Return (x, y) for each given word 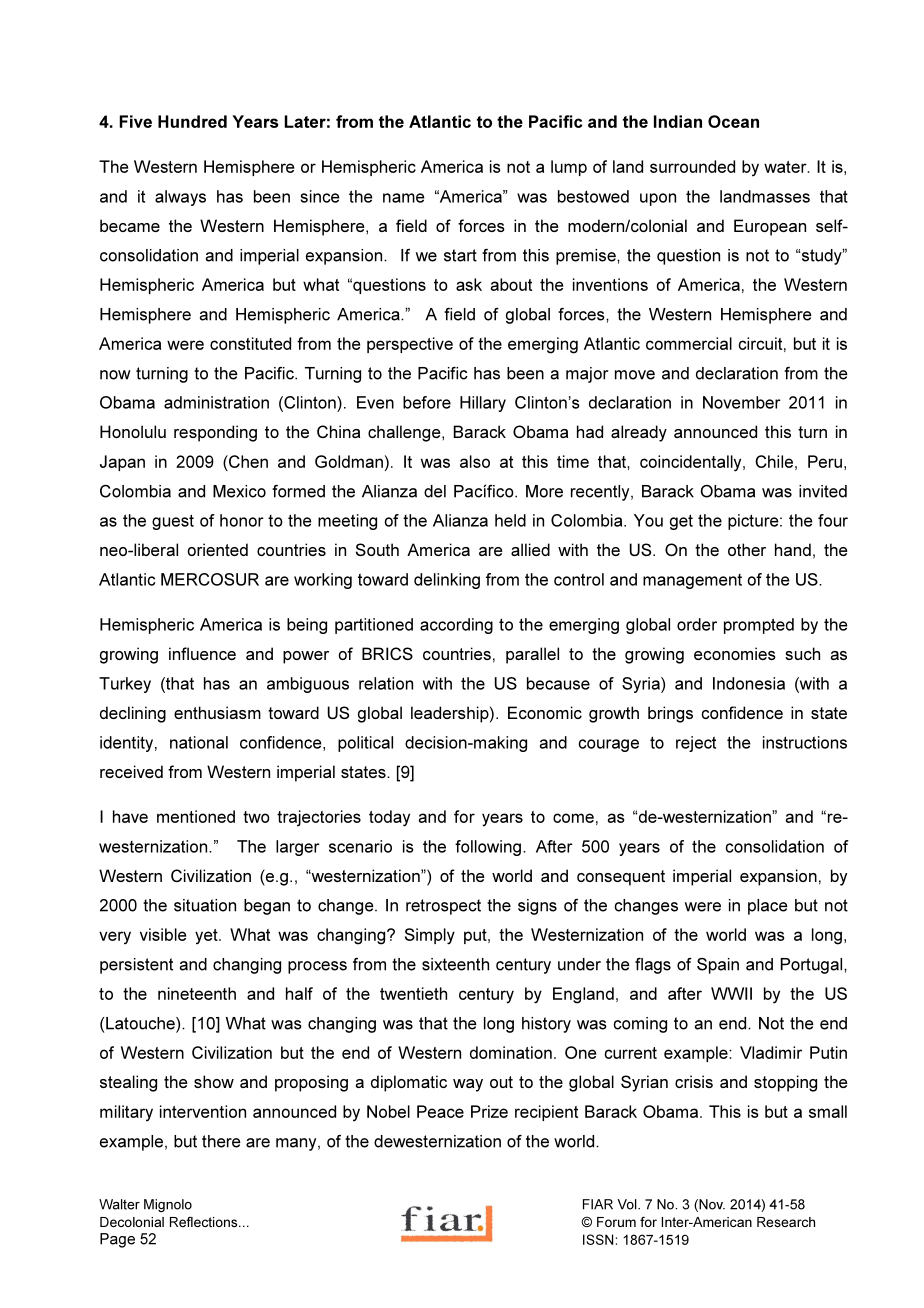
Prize (489, 1111)
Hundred (192, 121)
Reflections (205, 1222)
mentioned (196, 816)
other (747, 549)
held (510, 520)
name (404, 198)
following (488, 848)
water (786, 167)
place (768, 907)
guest (173, 522)
